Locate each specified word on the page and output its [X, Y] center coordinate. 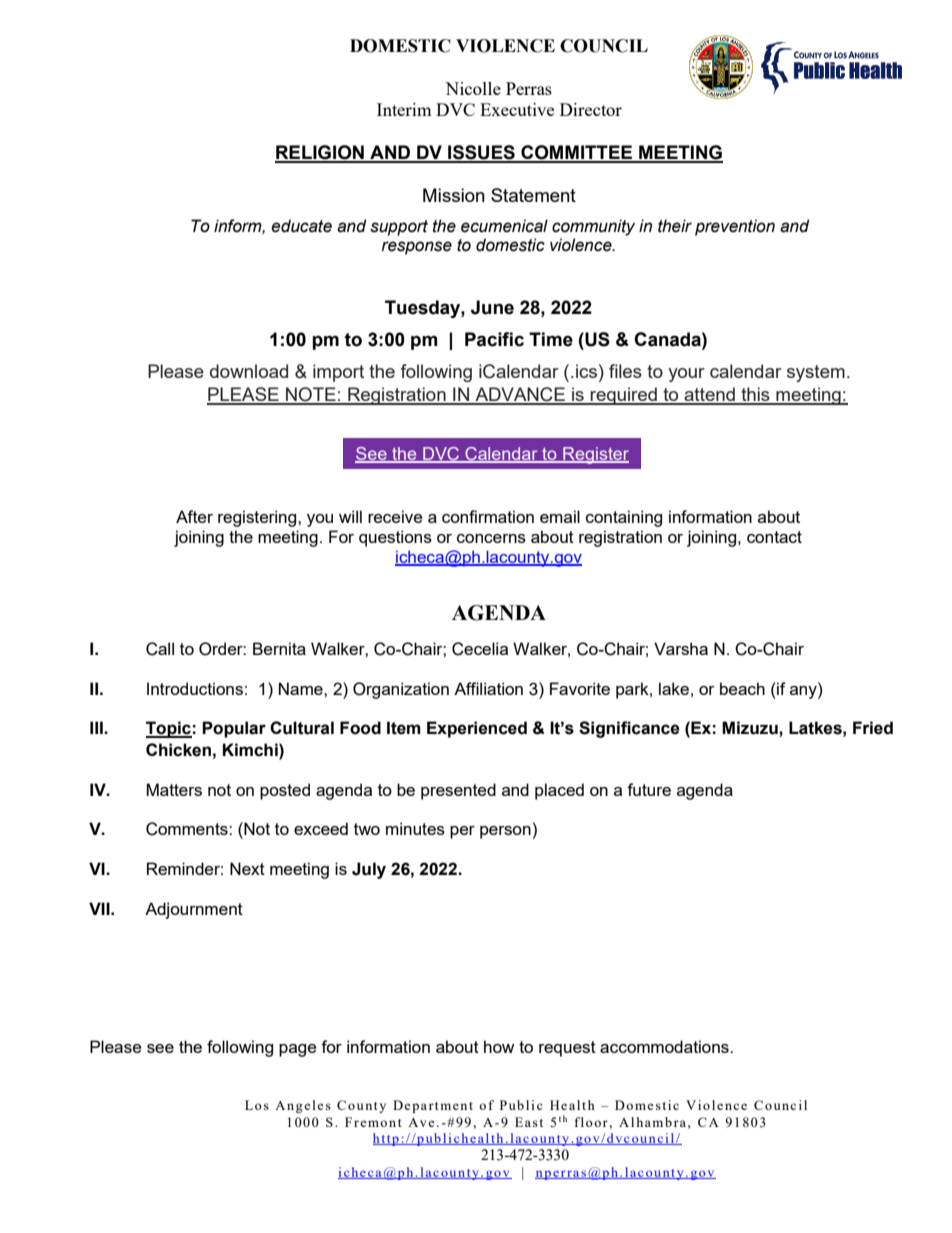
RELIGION [320, 153]
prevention [735, 227]
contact [774, 537]
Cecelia [480, 649]
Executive [517, 109]
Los [257, 1105]
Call [160, 649]
